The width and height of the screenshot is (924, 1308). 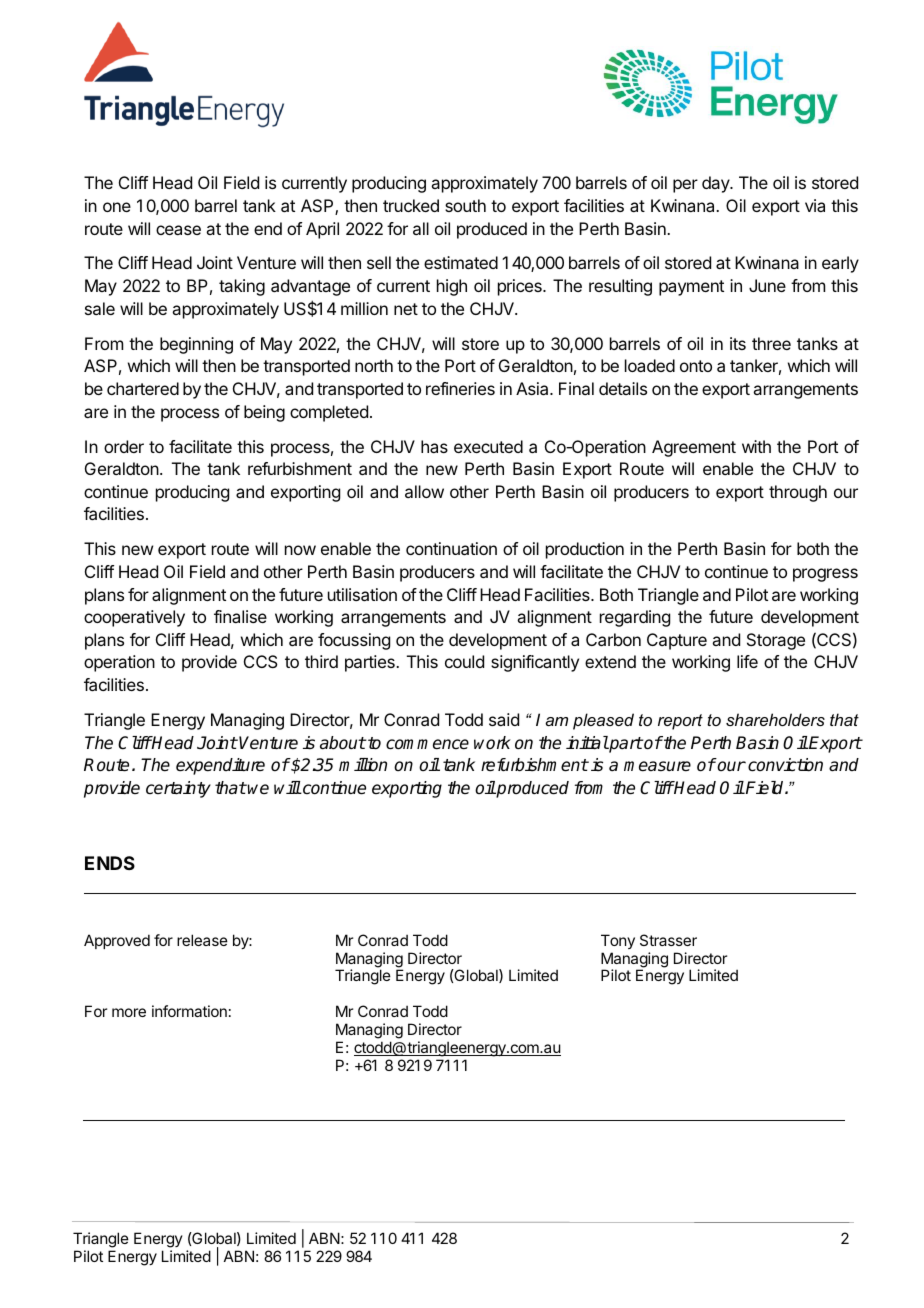 I want to click on cooperatively, so click(x=134, y=618).
